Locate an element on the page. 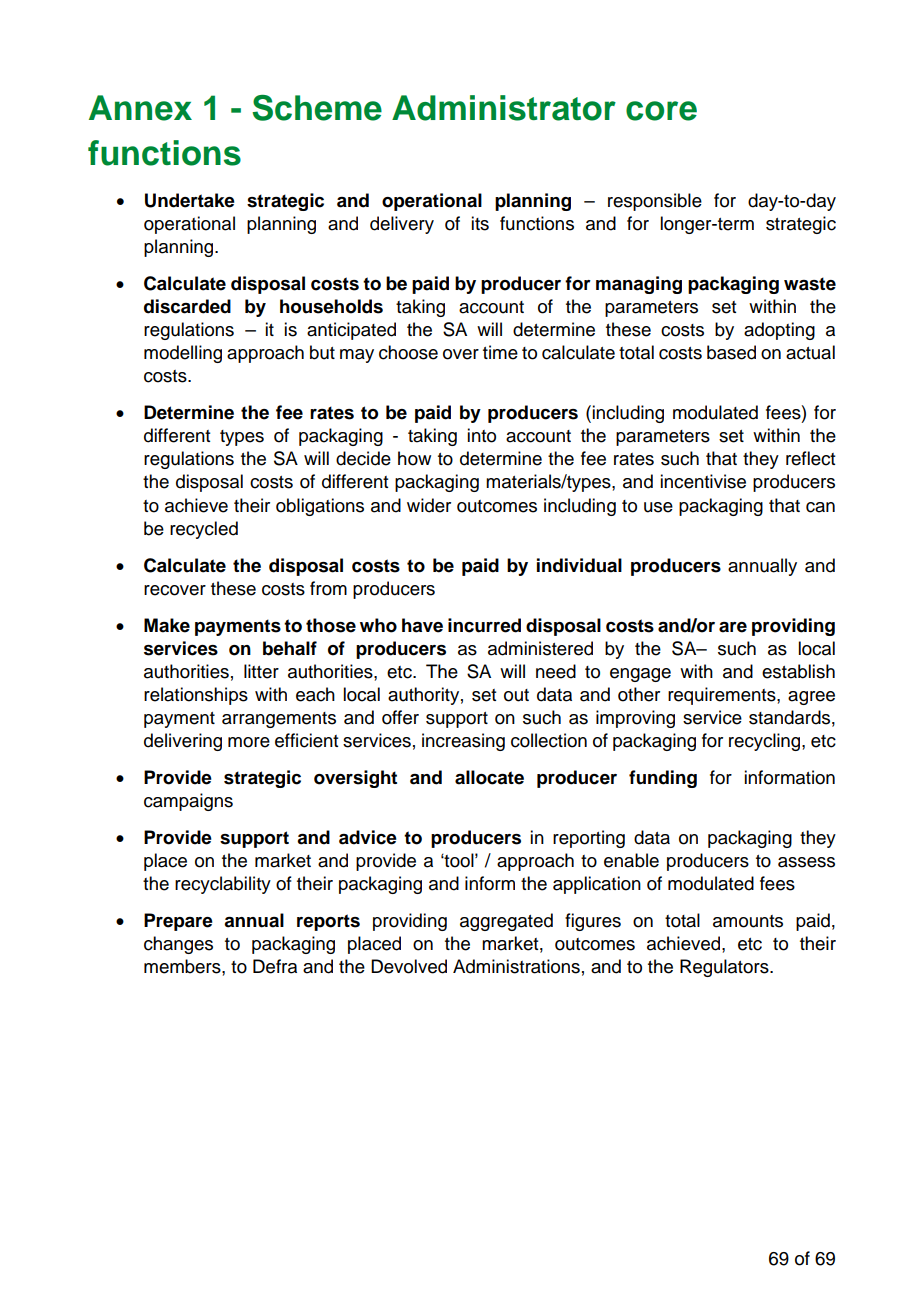  Annex is located at coordinates (140, 108).
